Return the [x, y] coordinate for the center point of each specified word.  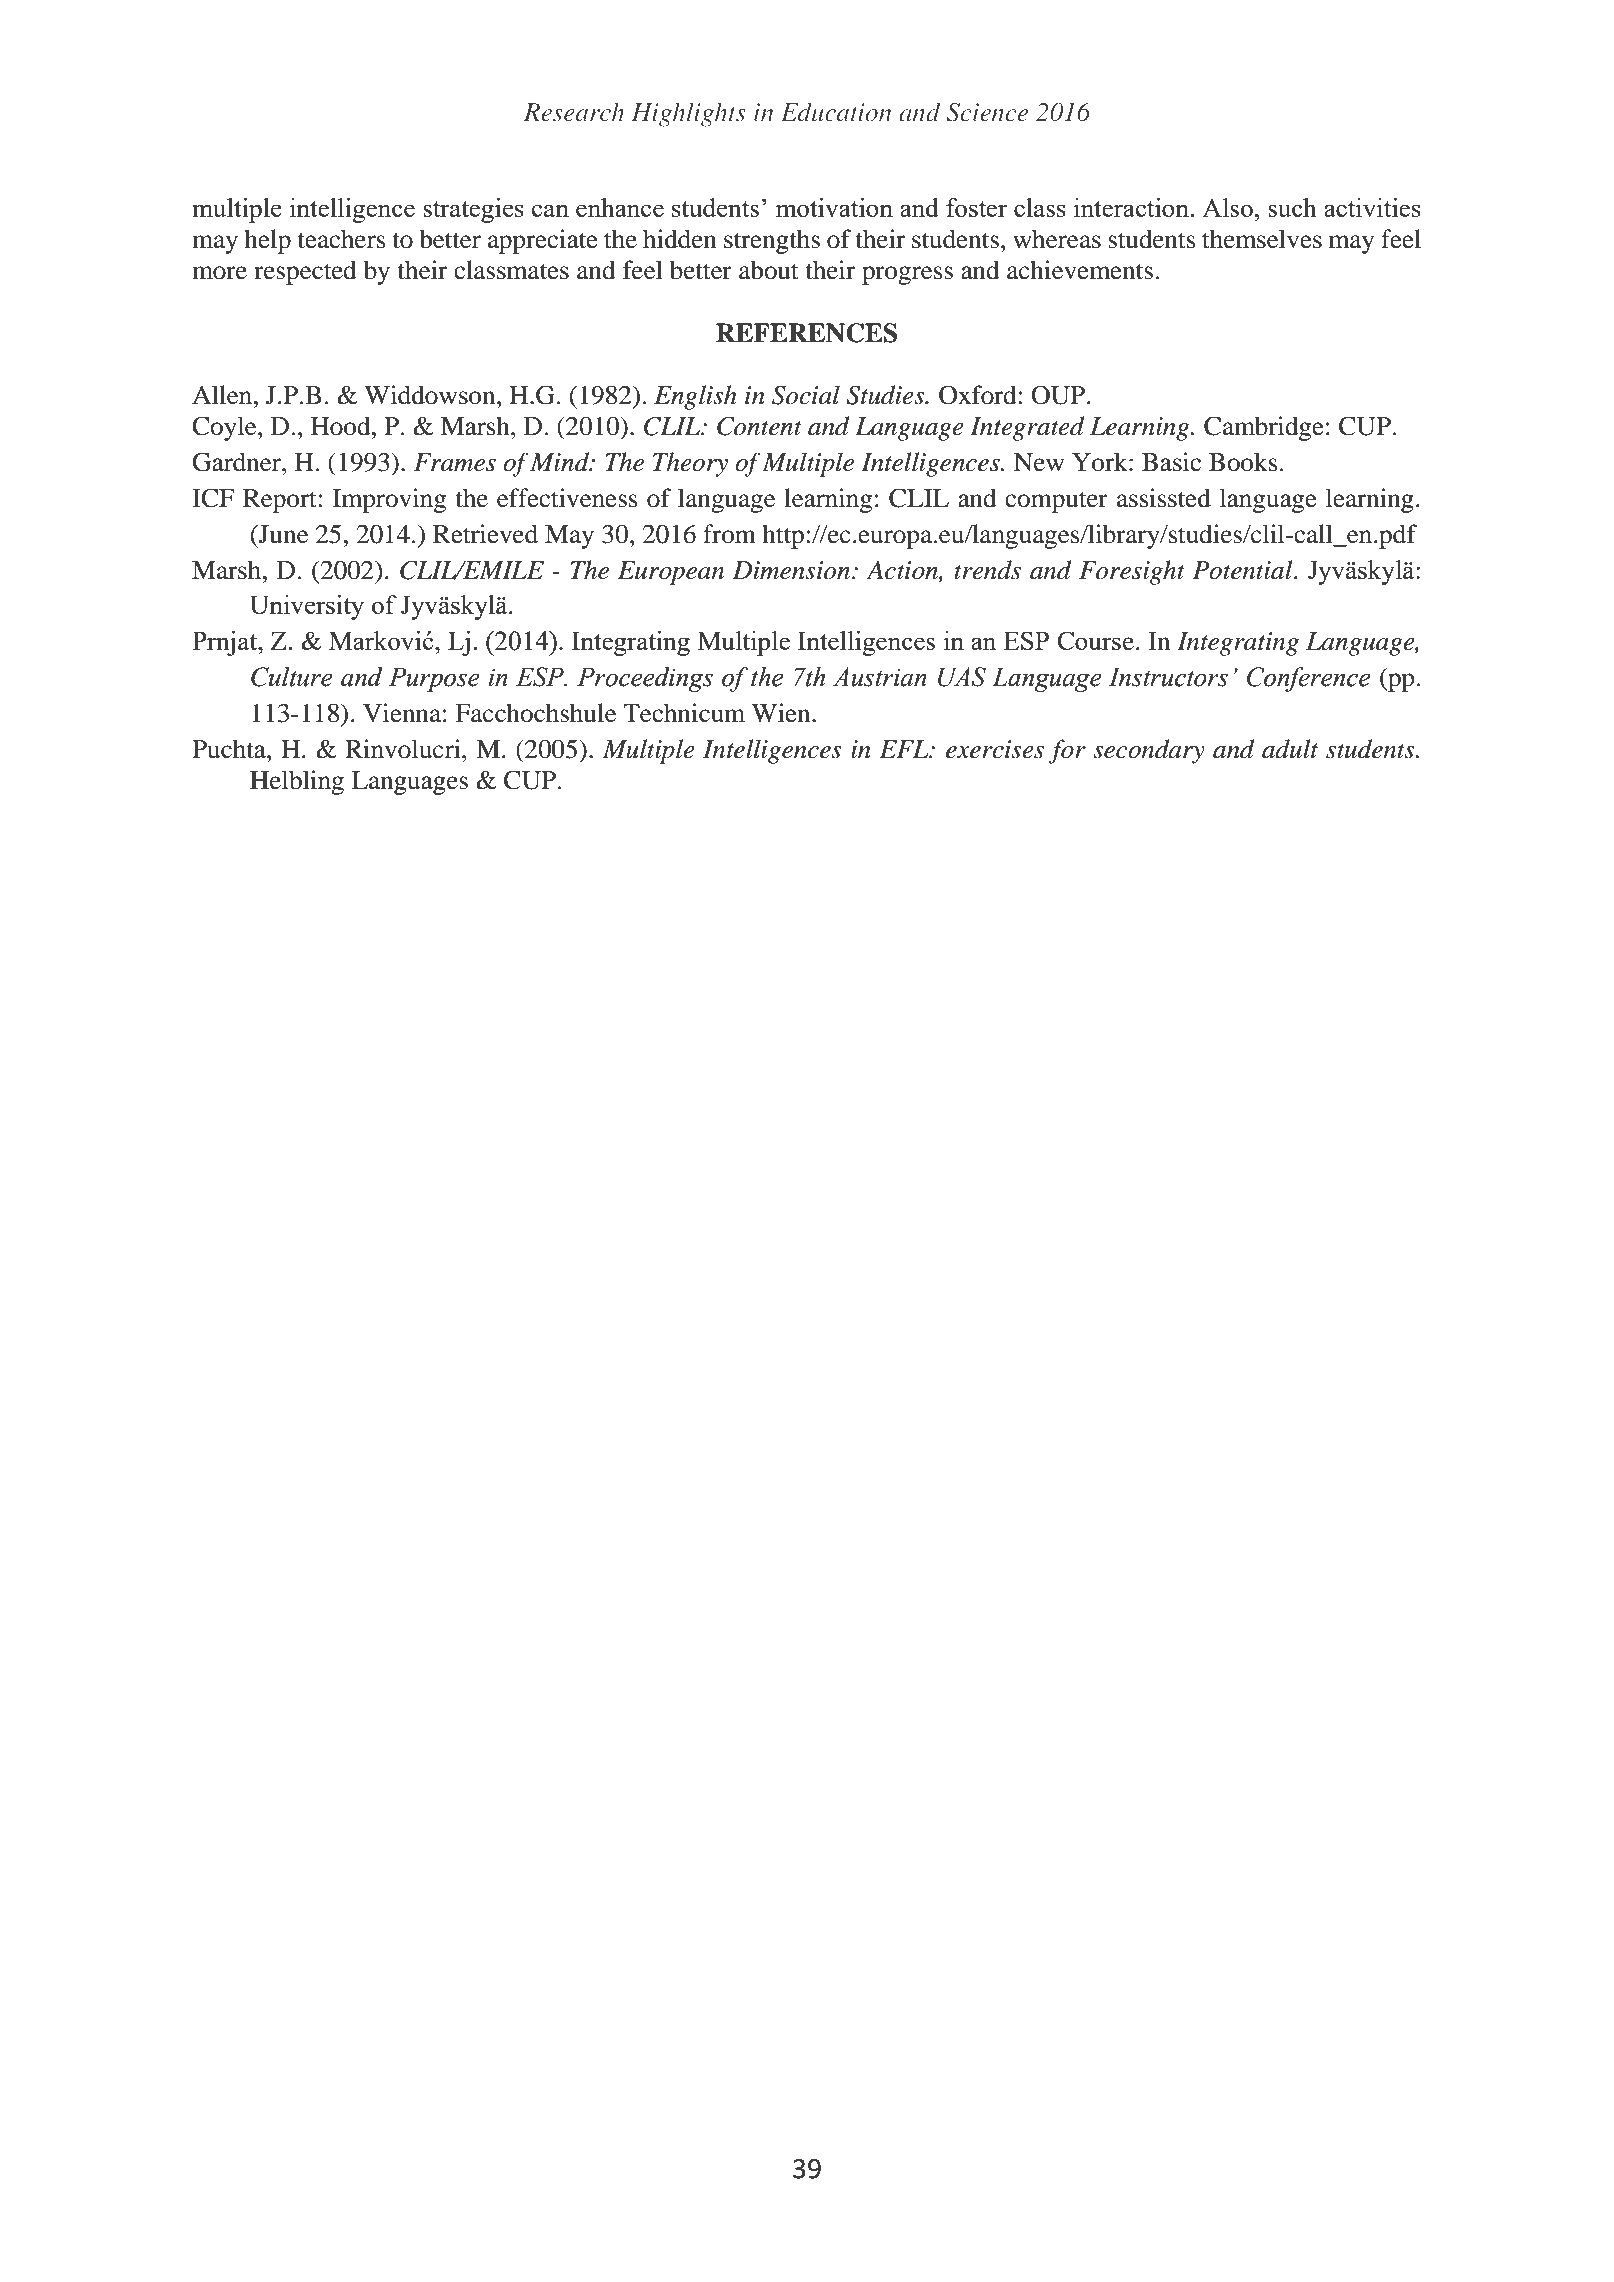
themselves [1262, 239]
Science [987, 112]
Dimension [791, 570]
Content [759, 426]
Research [574, 112]
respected [305, 272]
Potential [1244, 570]
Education [836, 112]
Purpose [434, 679]
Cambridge [1264, 428]
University [307, 607]
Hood [342, 426]
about [769, 270]
